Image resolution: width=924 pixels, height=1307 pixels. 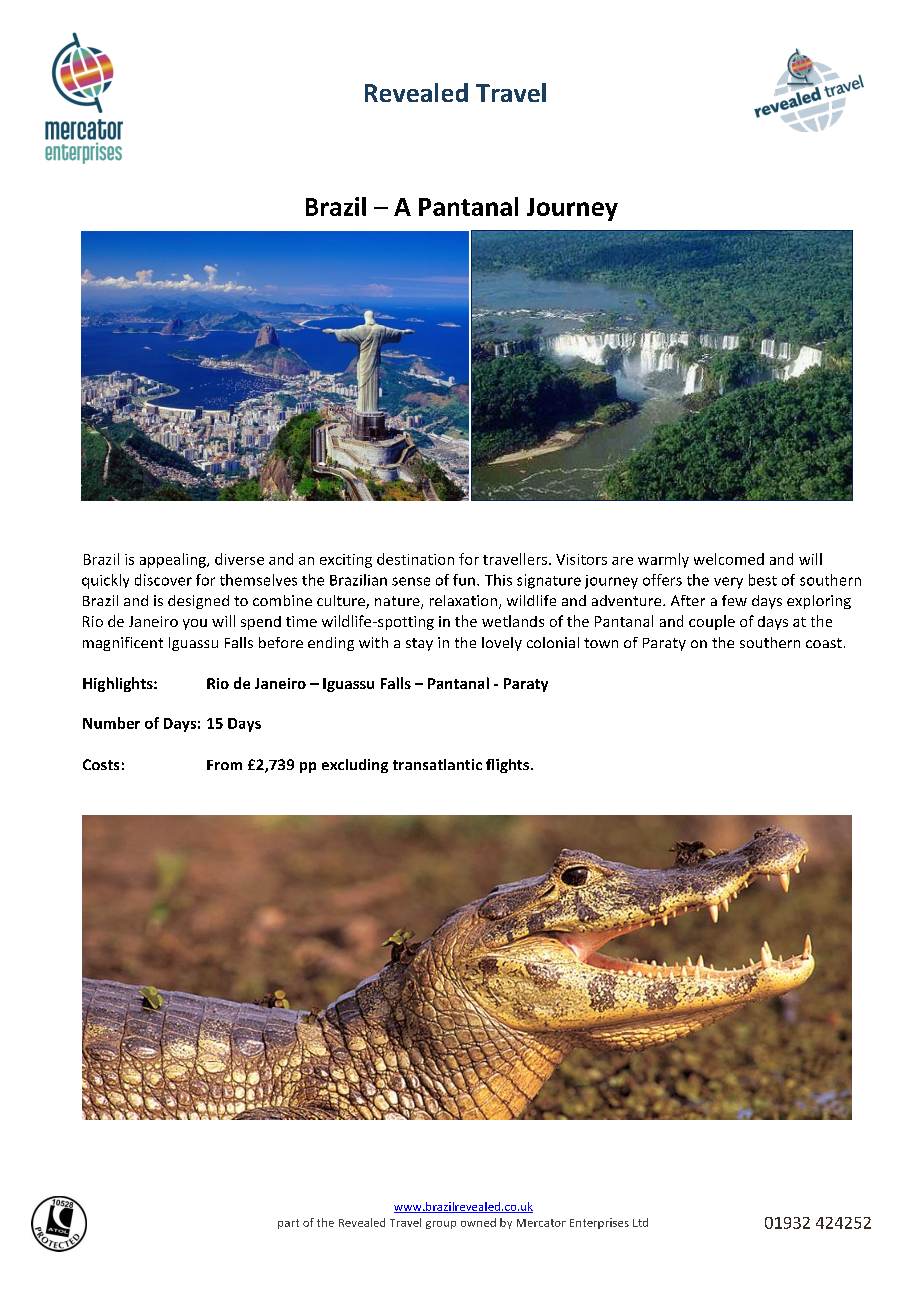 I want to click on discover, so click(x=163, y=580).
